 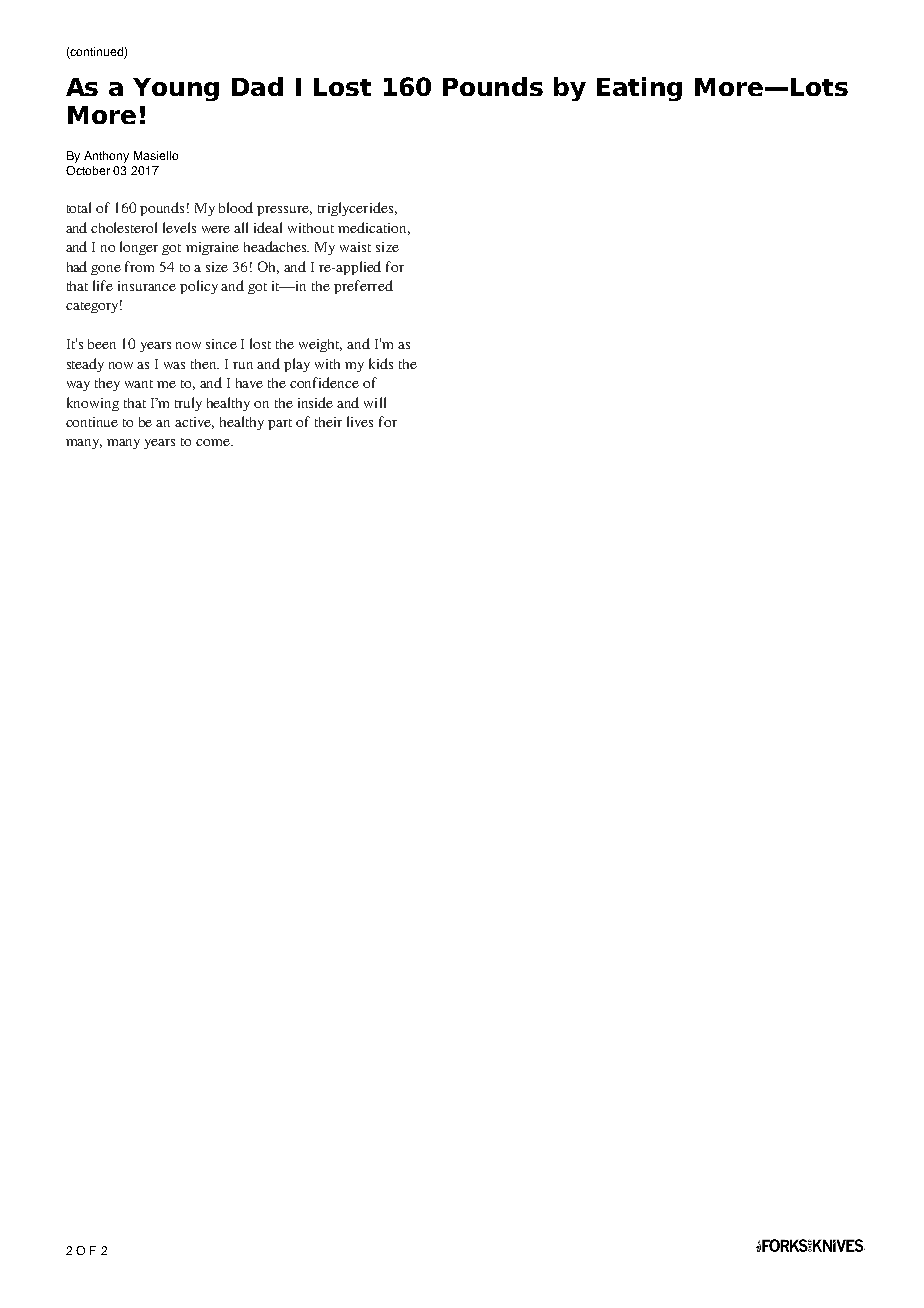 I want to click on preferred, so click(x=363, y=287).
